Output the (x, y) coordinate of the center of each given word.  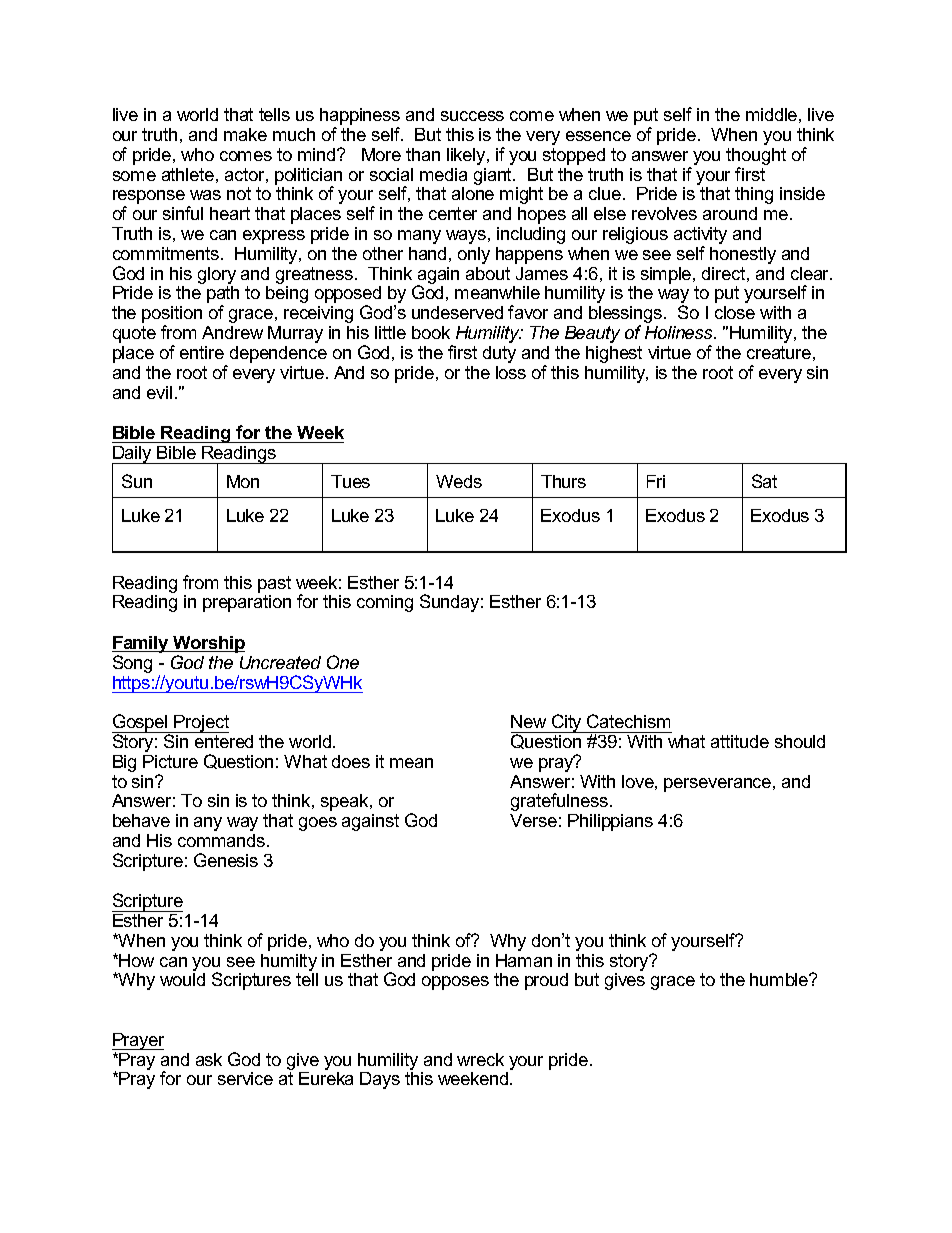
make (245, 134)
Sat (764, 481)
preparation (247, 603)
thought (756, 158)
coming (385, 603)
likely (467, 156)
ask (209, 1059)
